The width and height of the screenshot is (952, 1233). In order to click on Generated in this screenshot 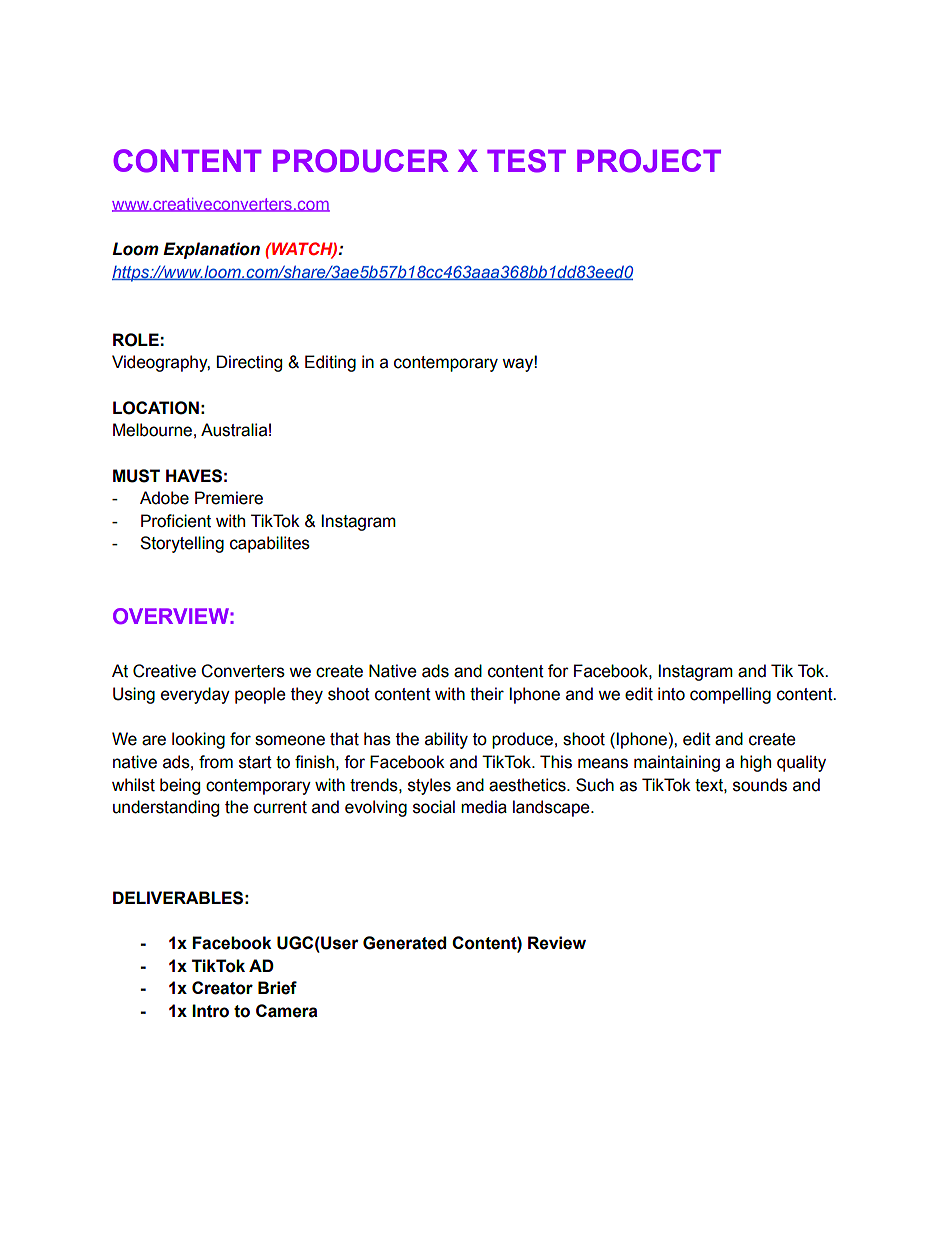, I will do `click(404, 943)`.
